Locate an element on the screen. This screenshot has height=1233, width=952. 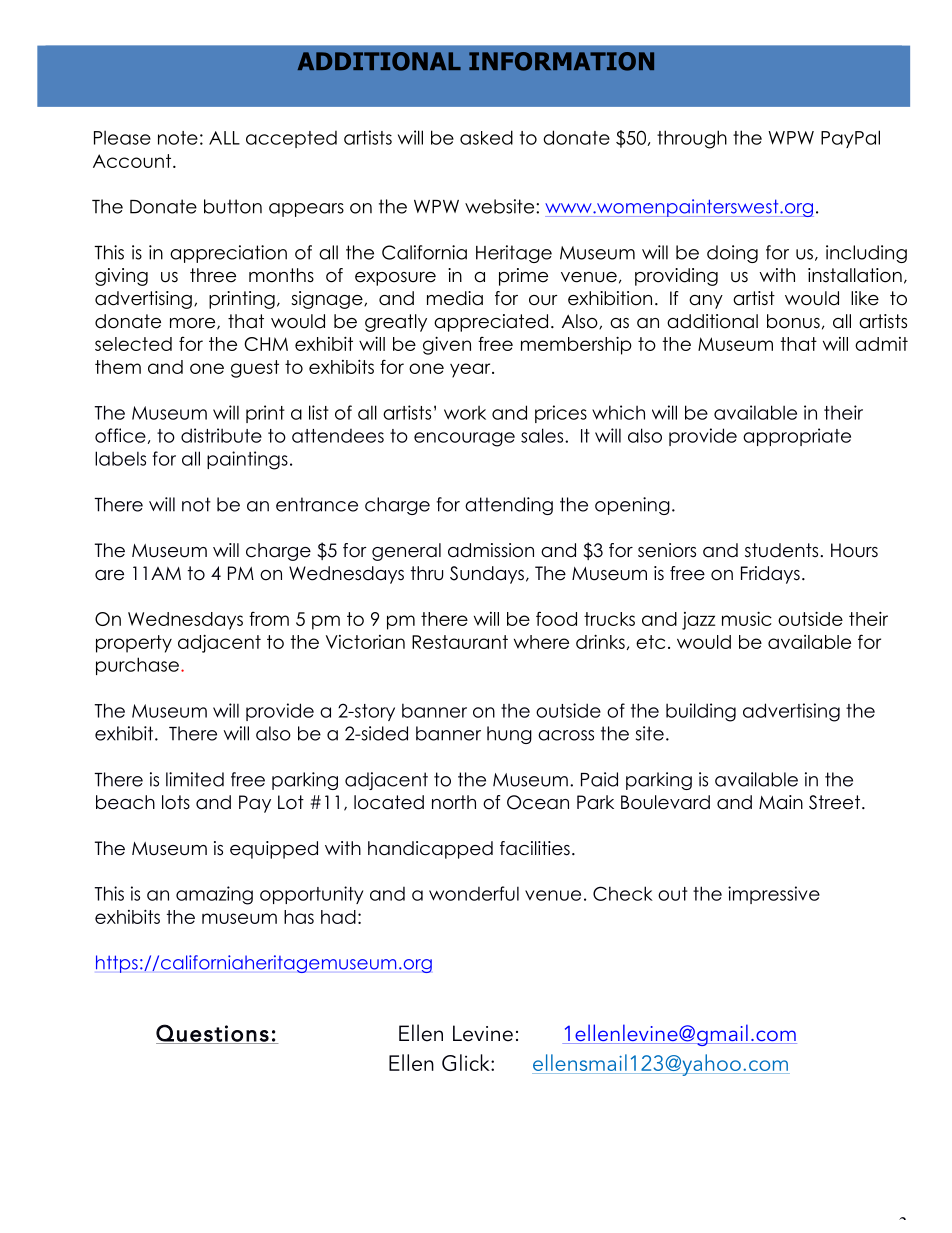
Glick is located at coordinates (467, 1062).
